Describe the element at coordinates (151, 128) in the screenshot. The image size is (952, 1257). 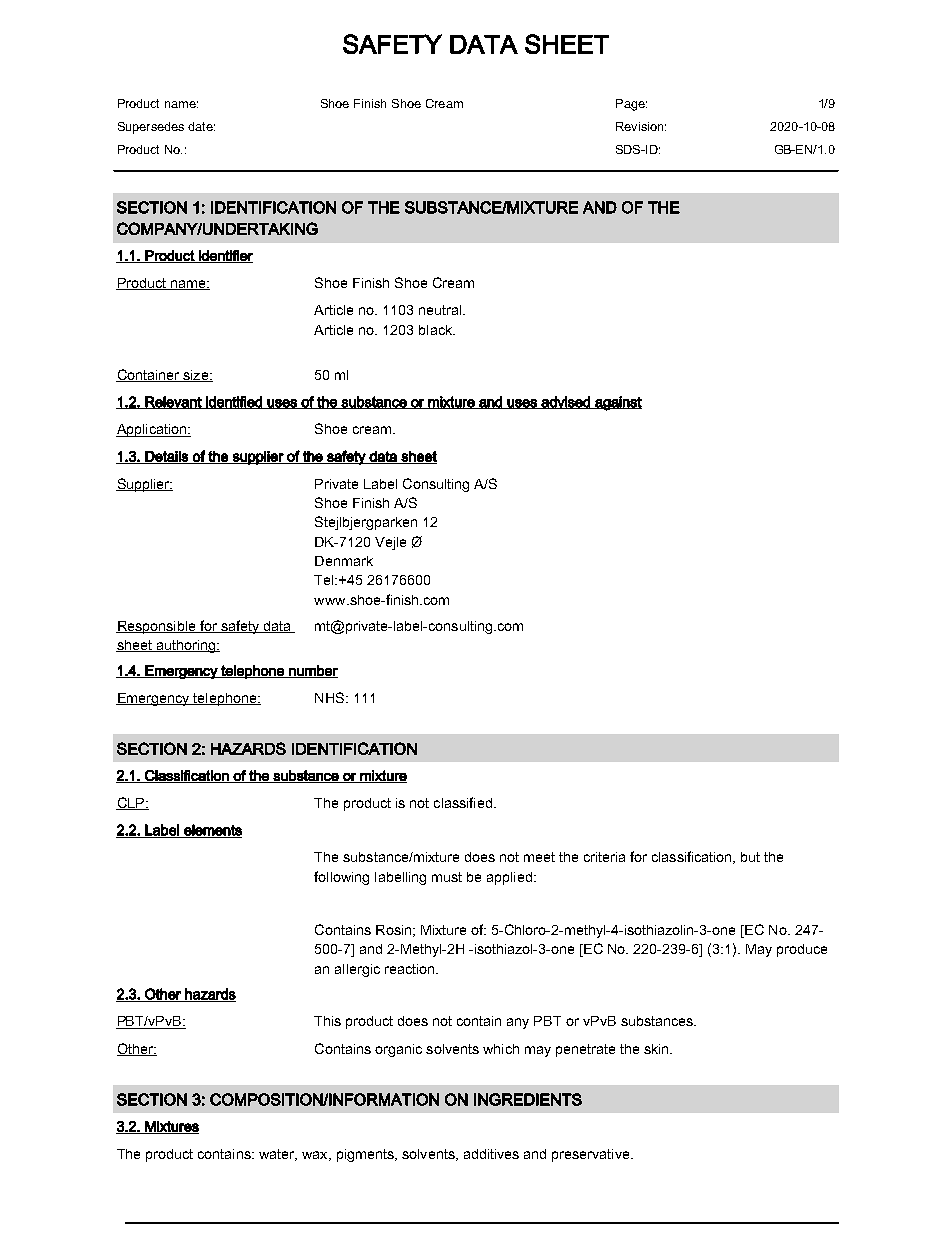
I see `Supersedes` at that location.
